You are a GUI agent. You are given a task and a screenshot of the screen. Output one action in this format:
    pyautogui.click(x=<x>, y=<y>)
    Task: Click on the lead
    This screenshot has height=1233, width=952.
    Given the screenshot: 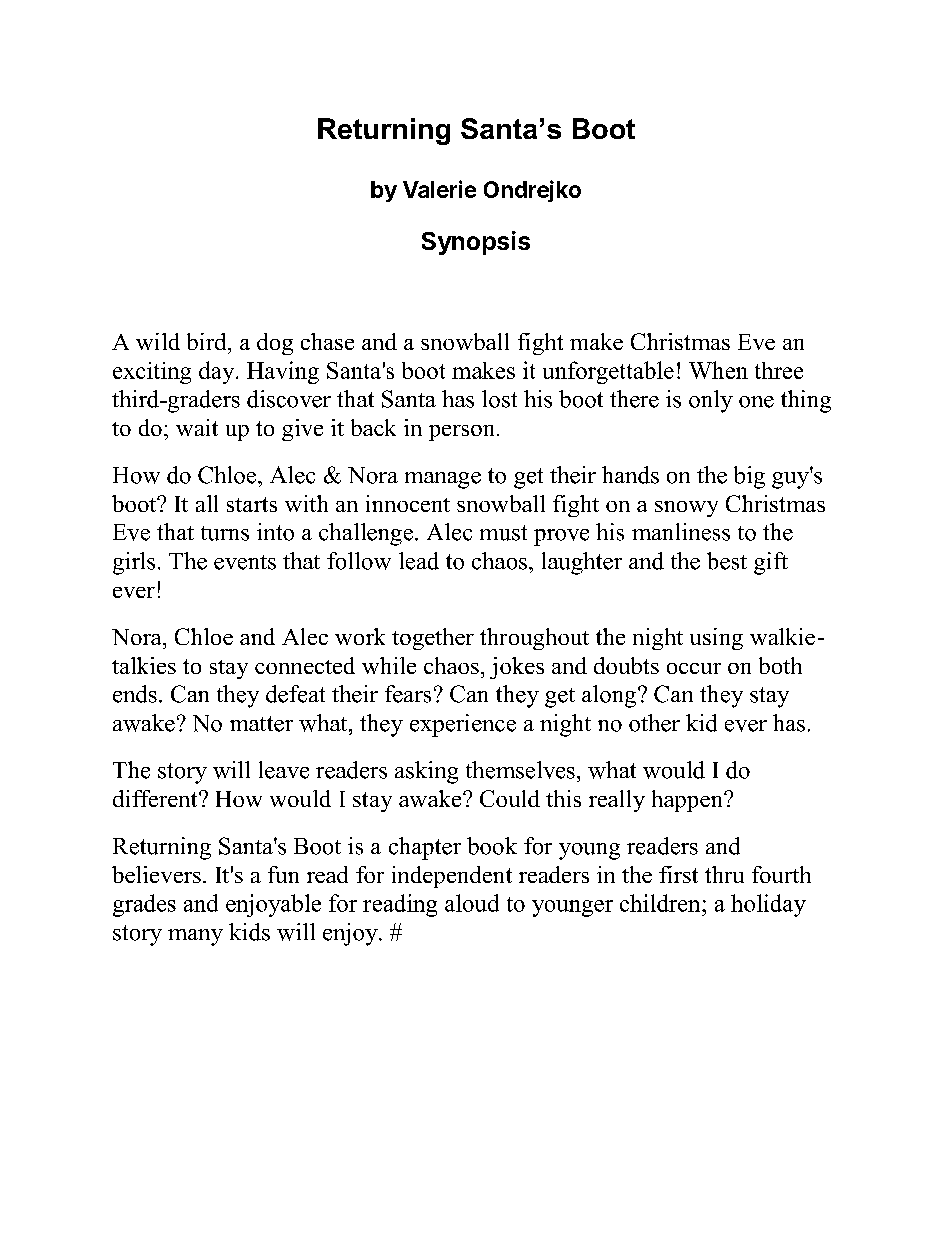 What is the action you would take?
    pyautogui.click(x=419, y=561)
